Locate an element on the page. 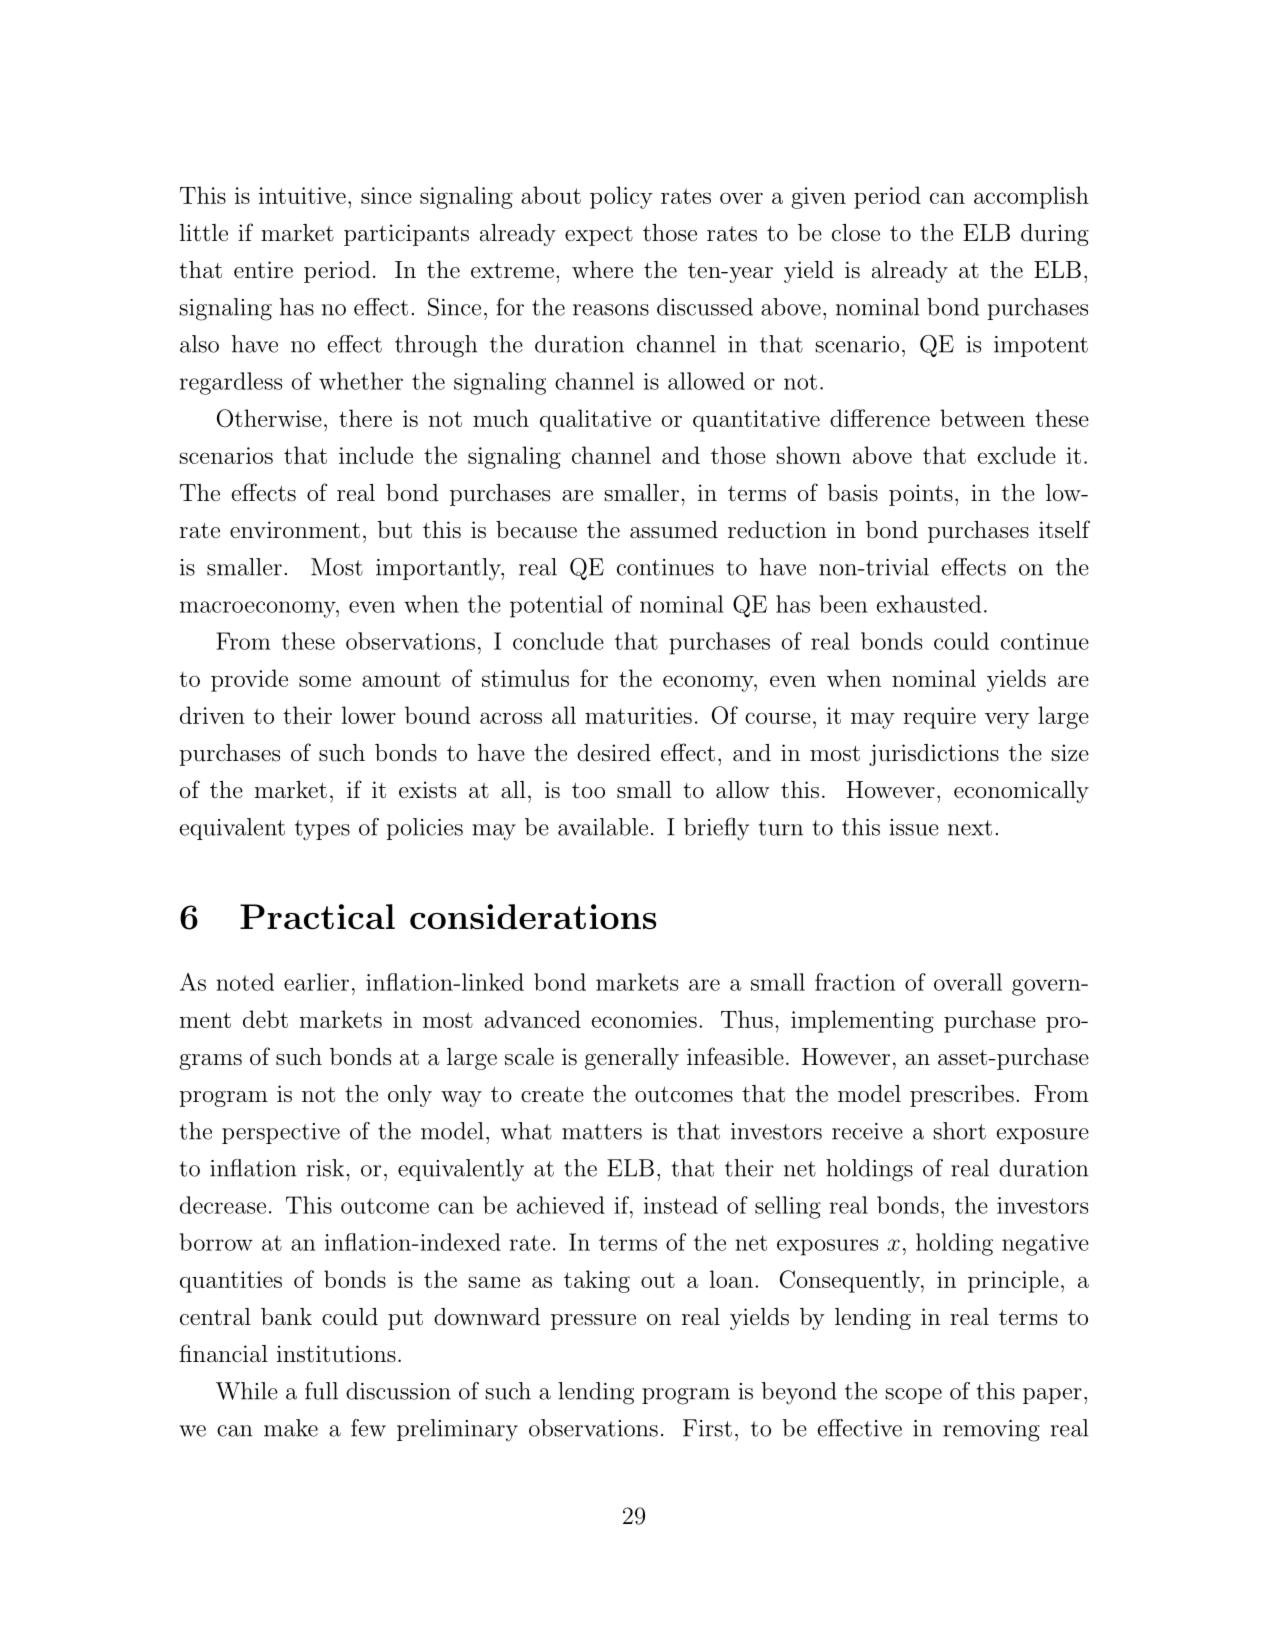 The width and height of the page is (1268, 1641). First is located at coordinates (707, 1428).
